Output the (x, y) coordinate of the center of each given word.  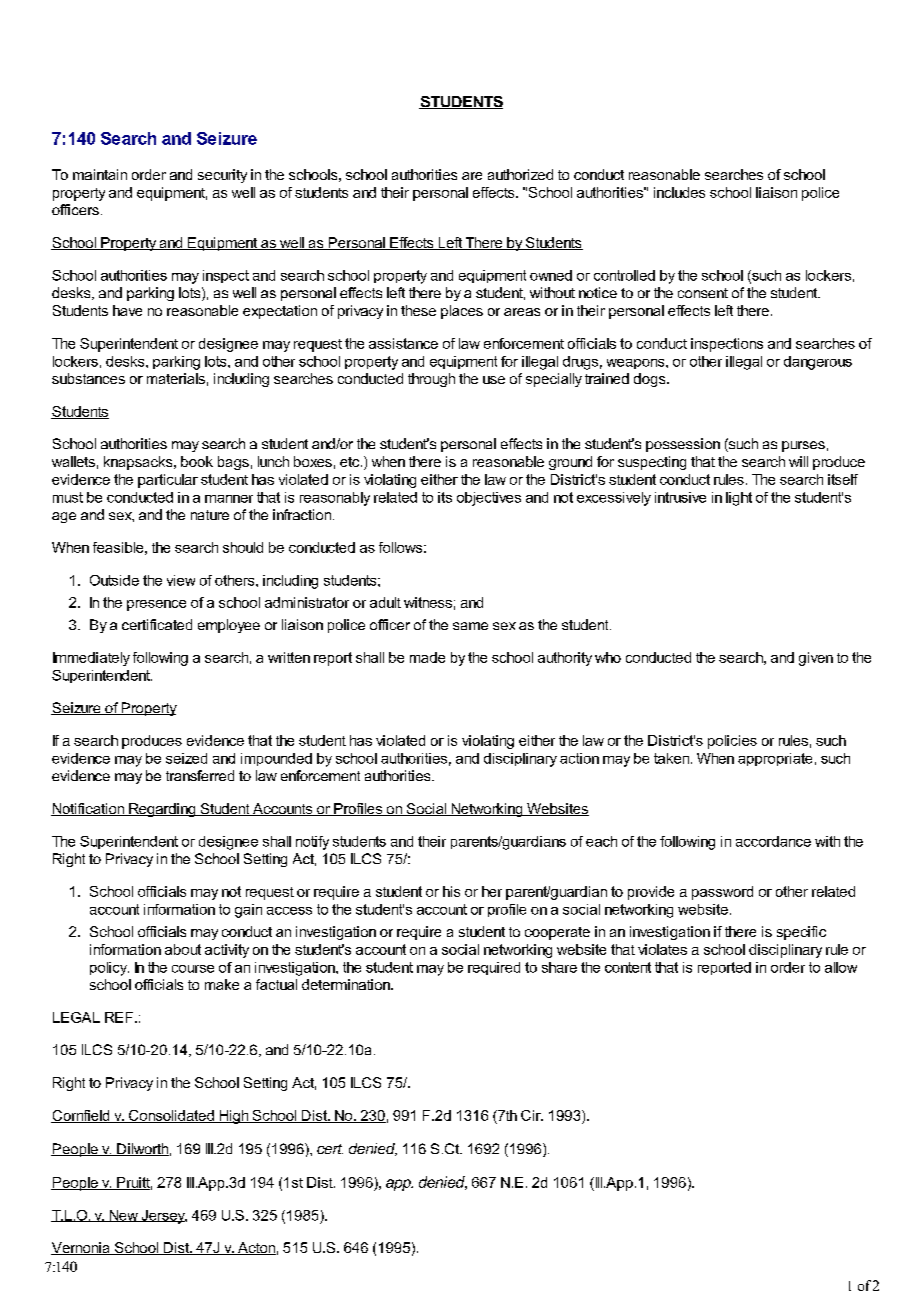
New (123, 1216)
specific (801, 933)
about (183, 949)
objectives (489, 499)
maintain (100, 174)
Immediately (91, 659)
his (451, 891)
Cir (532, 1115)
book (197, 461)
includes (679, 192)
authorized (520, 174)
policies (732, 742)
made (427, 657)
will (798, 461)
